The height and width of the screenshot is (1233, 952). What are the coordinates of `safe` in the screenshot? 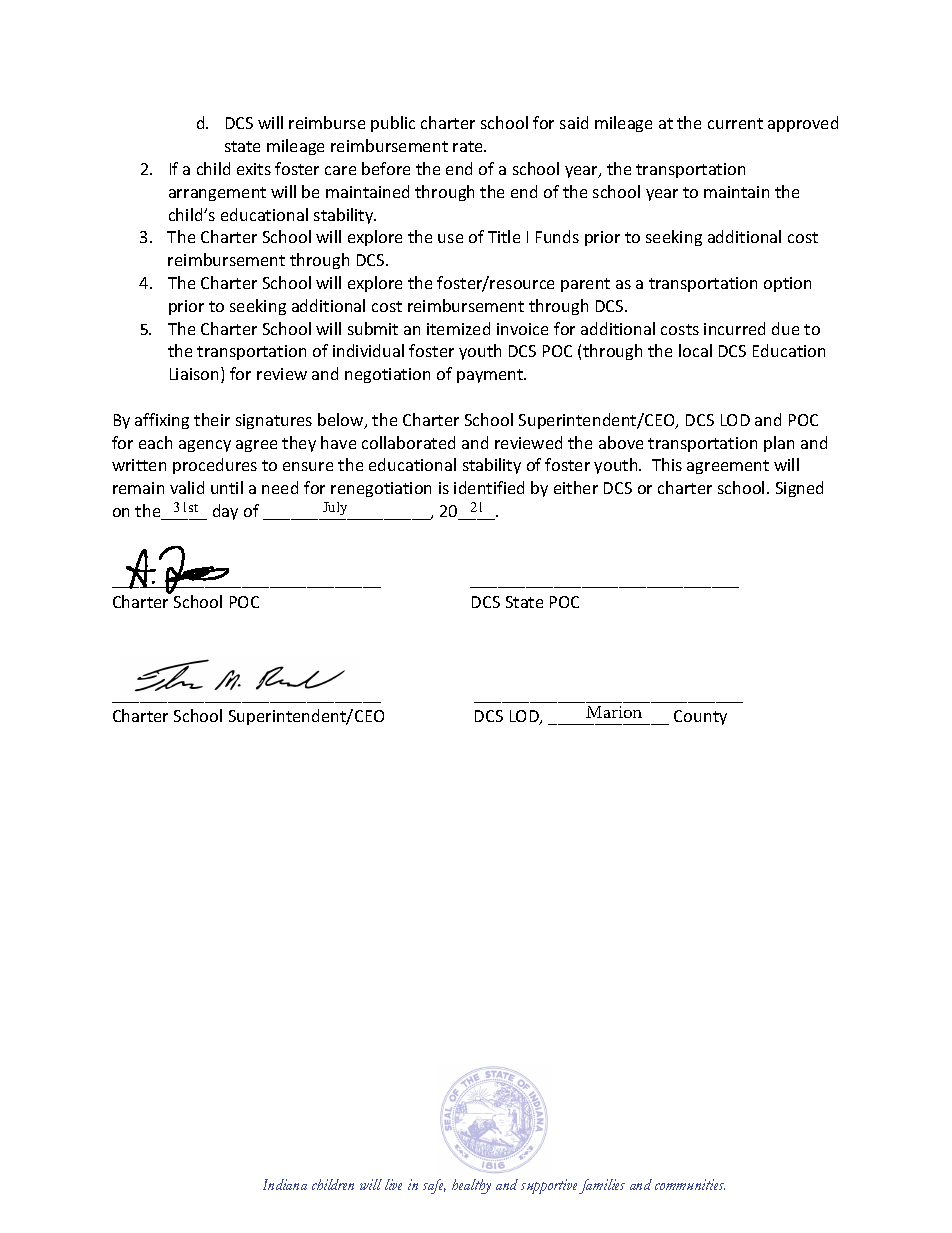 It's located at (434, 1186).
